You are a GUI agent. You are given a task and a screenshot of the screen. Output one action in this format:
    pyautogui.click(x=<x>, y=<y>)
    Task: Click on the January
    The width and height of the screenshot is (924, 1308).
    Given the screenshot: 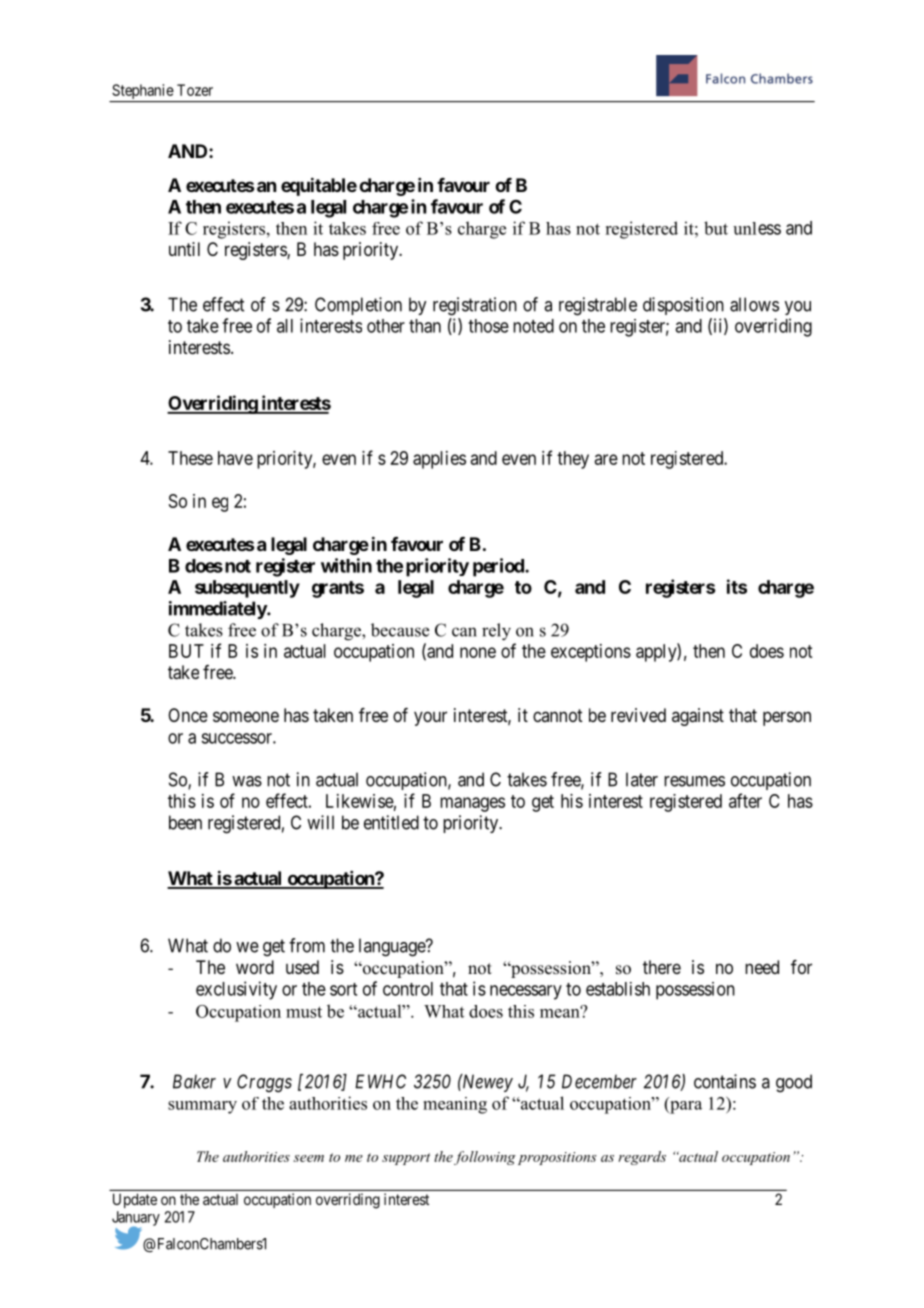 What is the action you would take?
    pyautogui.click(x=136, y=1219)
